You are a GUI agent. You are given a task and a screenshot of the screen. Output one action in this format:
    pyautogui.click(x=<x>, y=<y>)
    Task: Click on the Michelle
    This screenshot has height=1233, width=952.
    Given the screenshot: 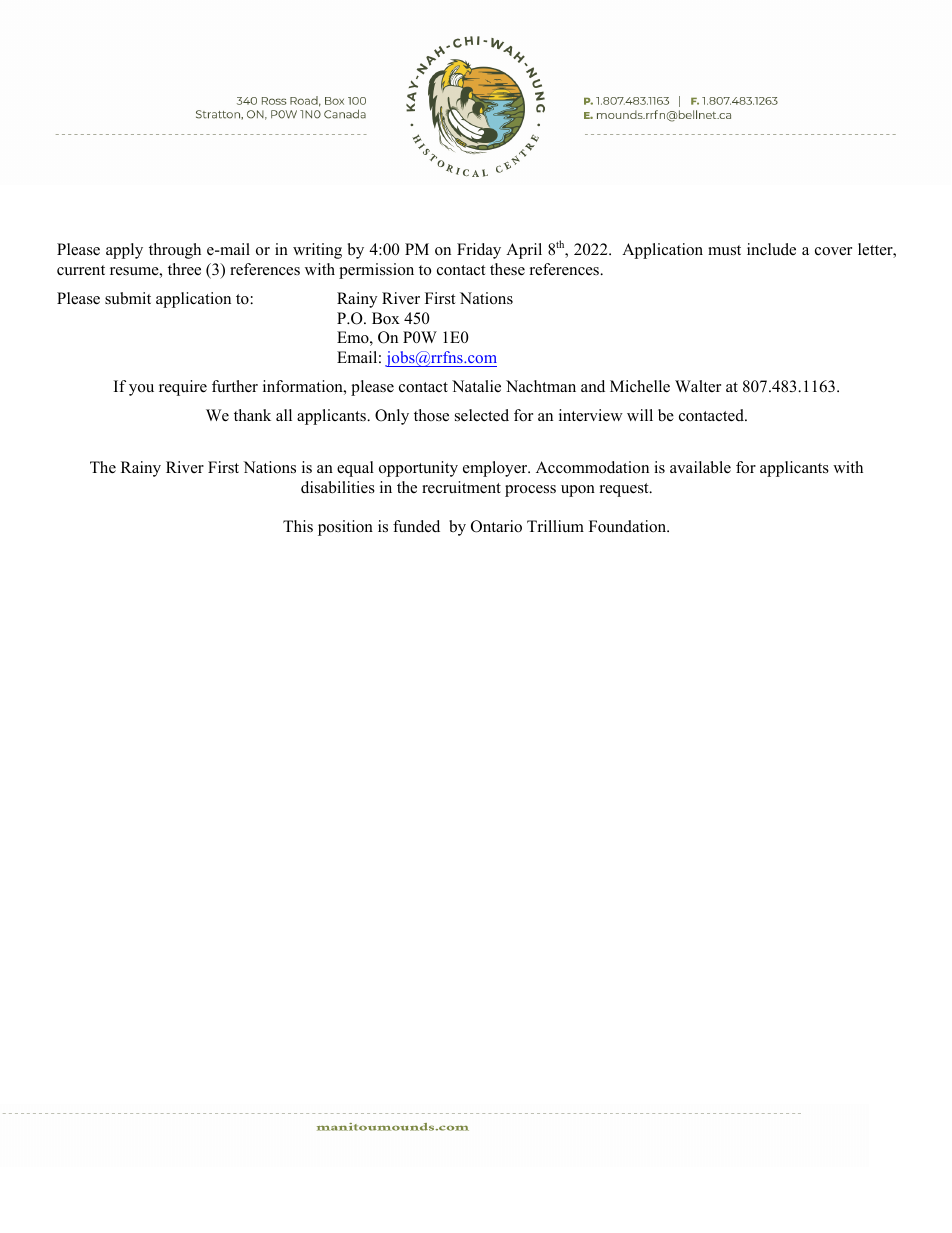 What is the action you would take?
    pyautogui.click(x=640, y=386)
